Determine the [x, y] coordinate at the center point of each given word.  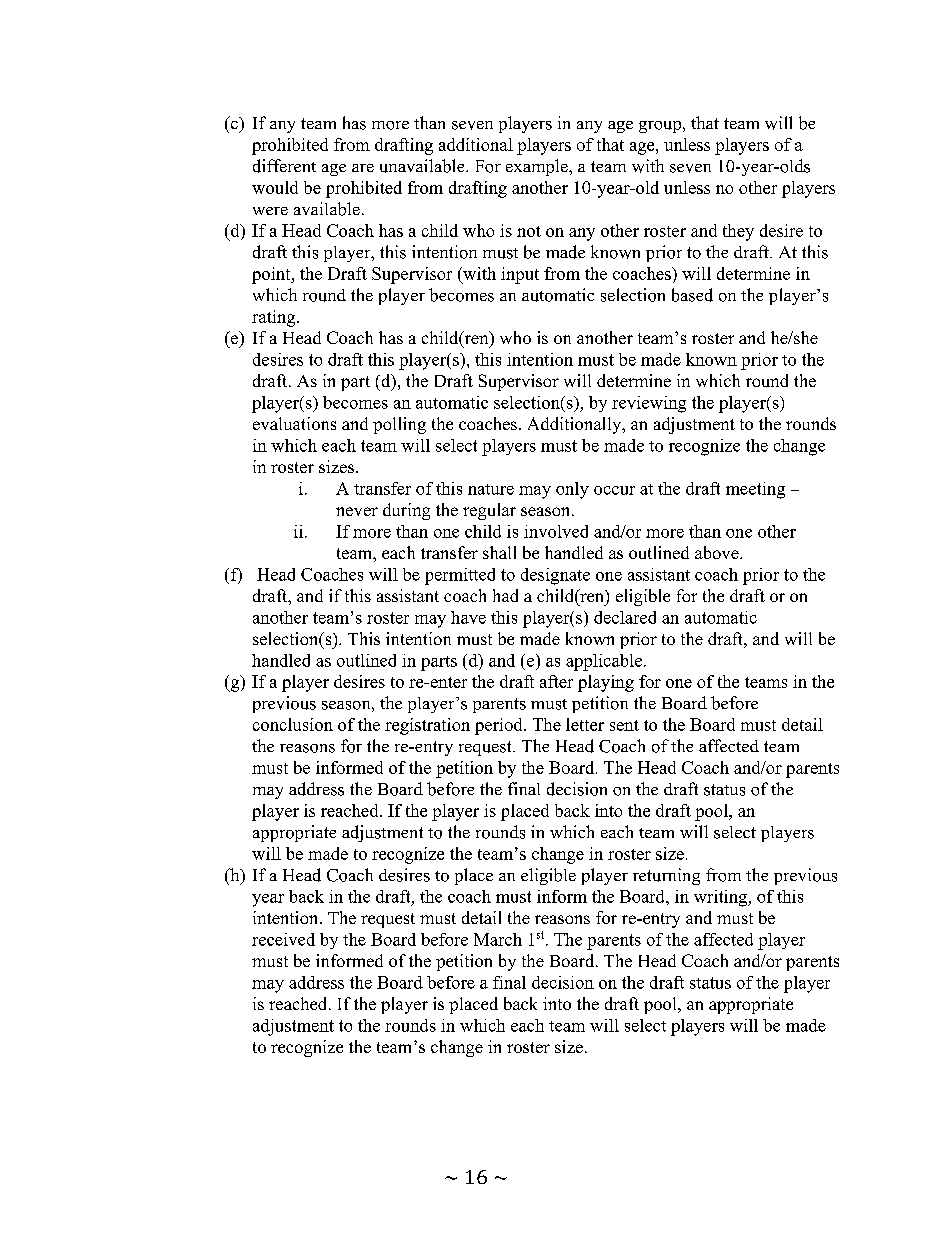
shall [499, 552]
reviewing [649, 404]
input [520, 275]
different [284, 166]
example [538, 167]
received [283, 939]
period [500, 726]
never [357, 511]
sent [624, 725]
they [738, 232]
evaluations [294, 423]
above [718, 552]
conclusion [293, 724]
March [498, 939]
